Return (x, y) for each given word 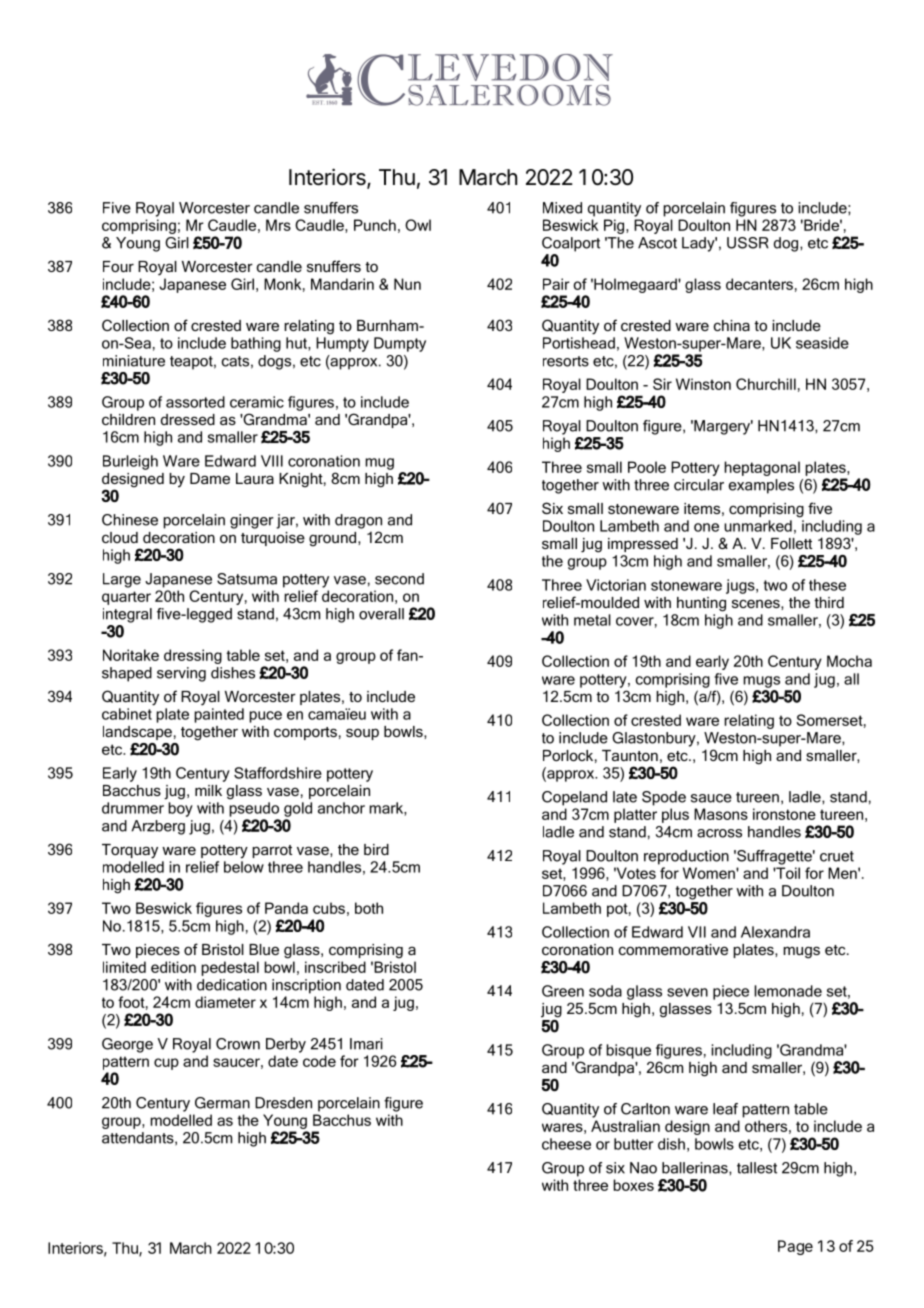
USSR (748, 243)
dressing (193, 656)
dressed (188, 419)
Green (563, 991)
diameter (225, 1002)
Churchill (766, 384)
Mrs (278, 225)
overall (381, 614)
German (222, 1103)
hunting (701, 604)
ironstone (784, 814)
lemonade (788, 991)
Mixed (562, 208)
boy (180, 809)
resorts (566, 361)
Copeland (574, 798)
